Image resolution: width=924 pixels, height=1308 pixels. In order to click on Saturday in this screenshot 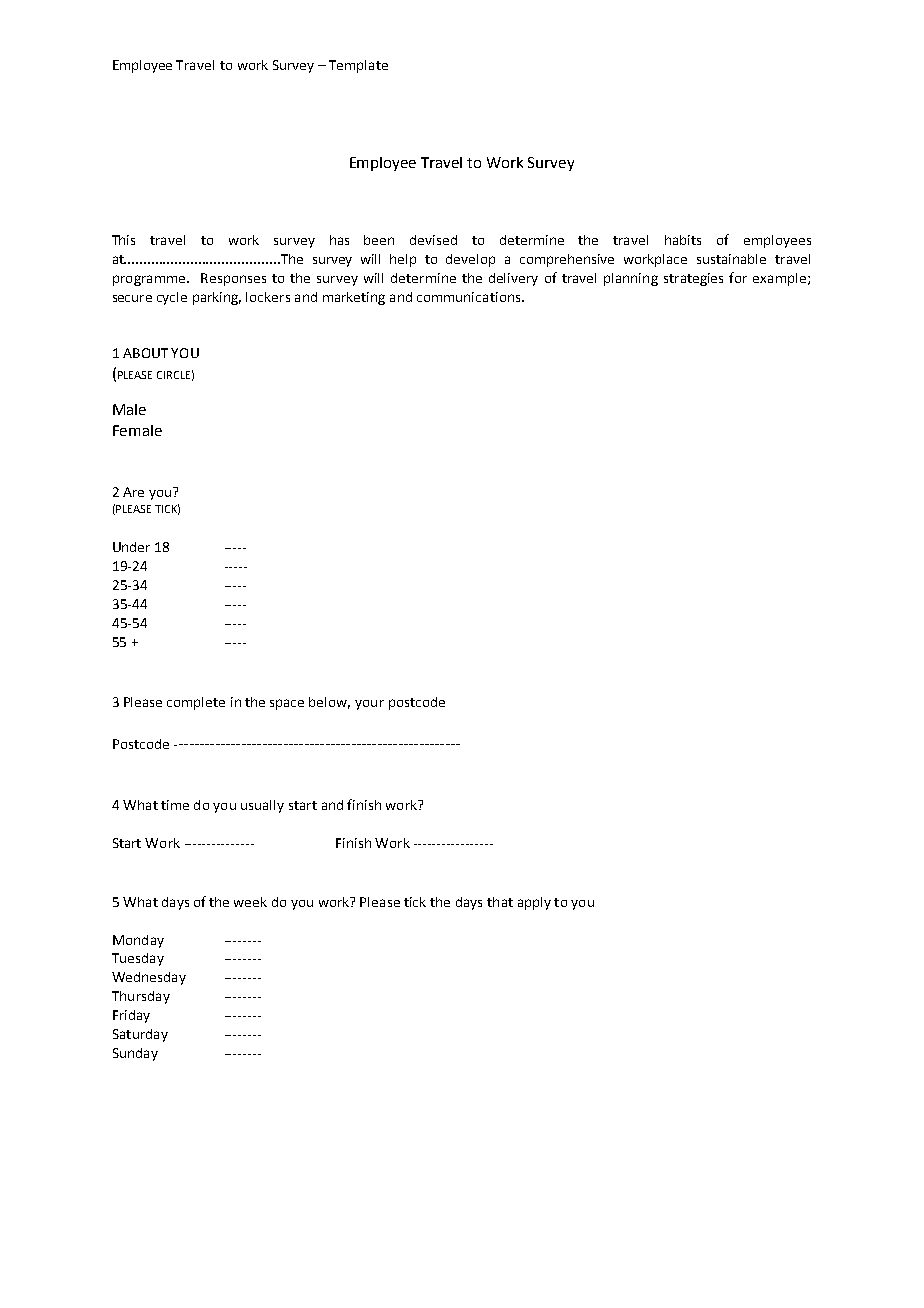, I will do `click(140, 1035)`.
